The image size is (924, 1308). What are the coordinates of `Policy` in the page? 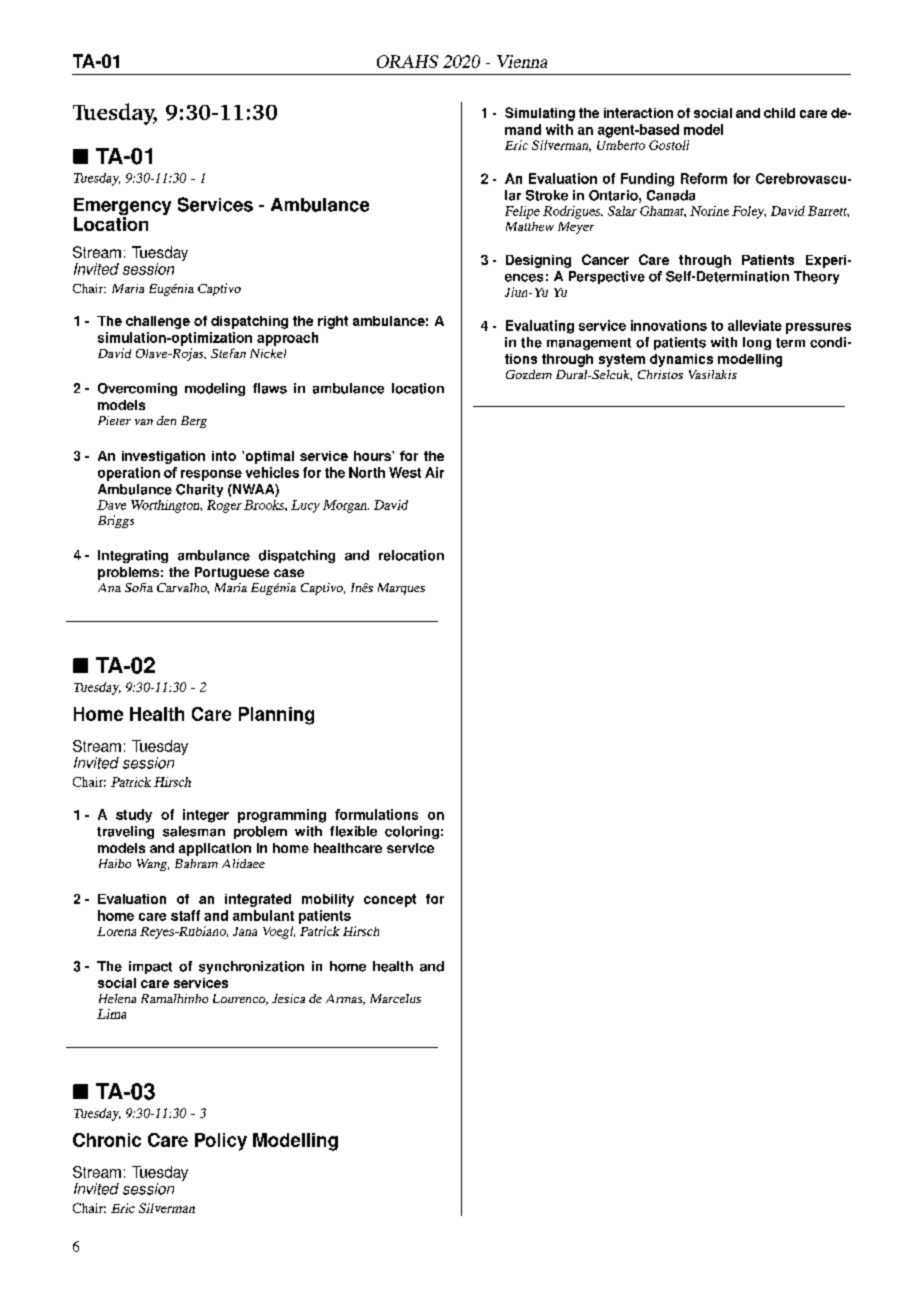 It's located at (221, 1142).
